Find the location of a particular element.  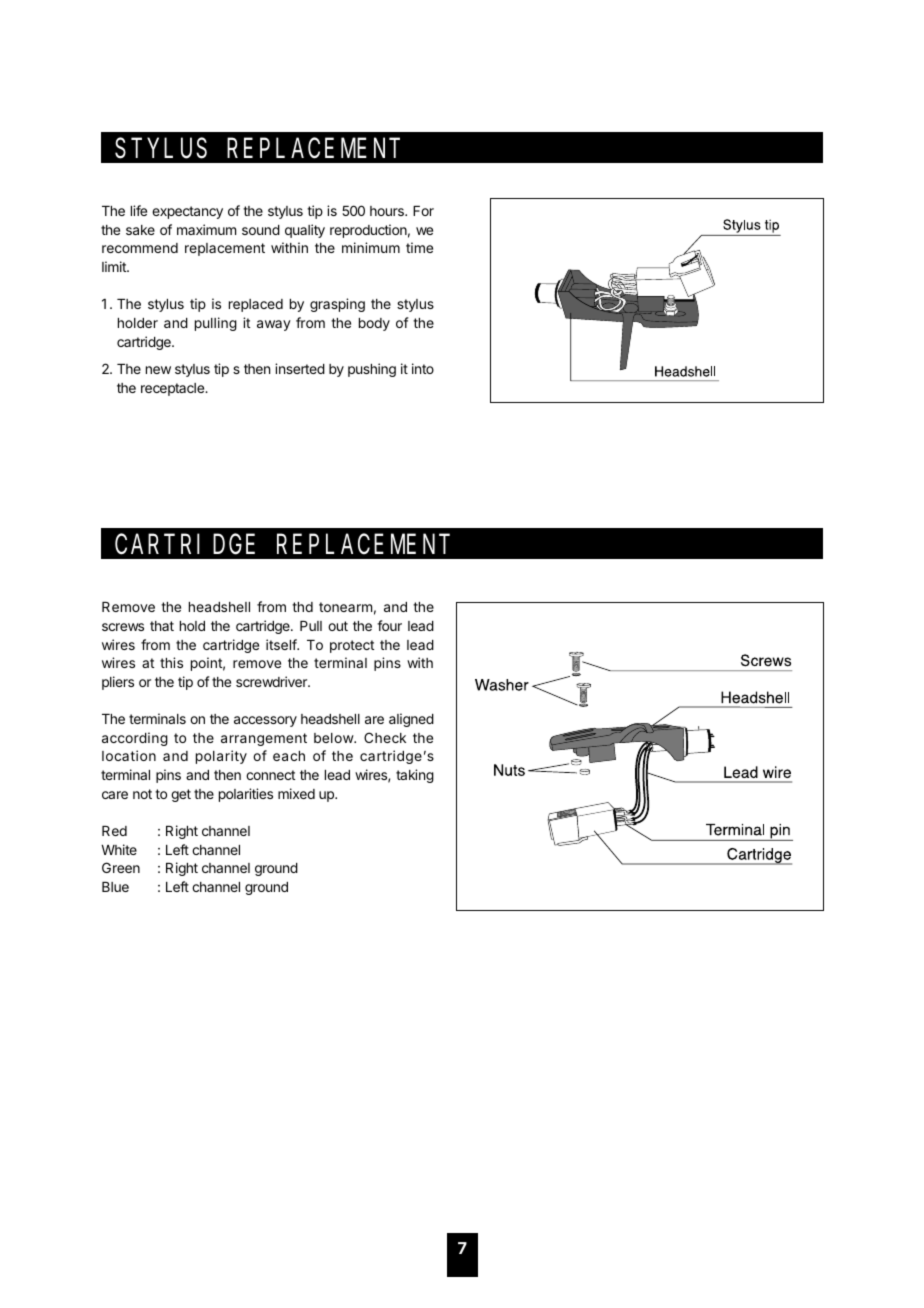

thd is located at coordinates (302, 607).
